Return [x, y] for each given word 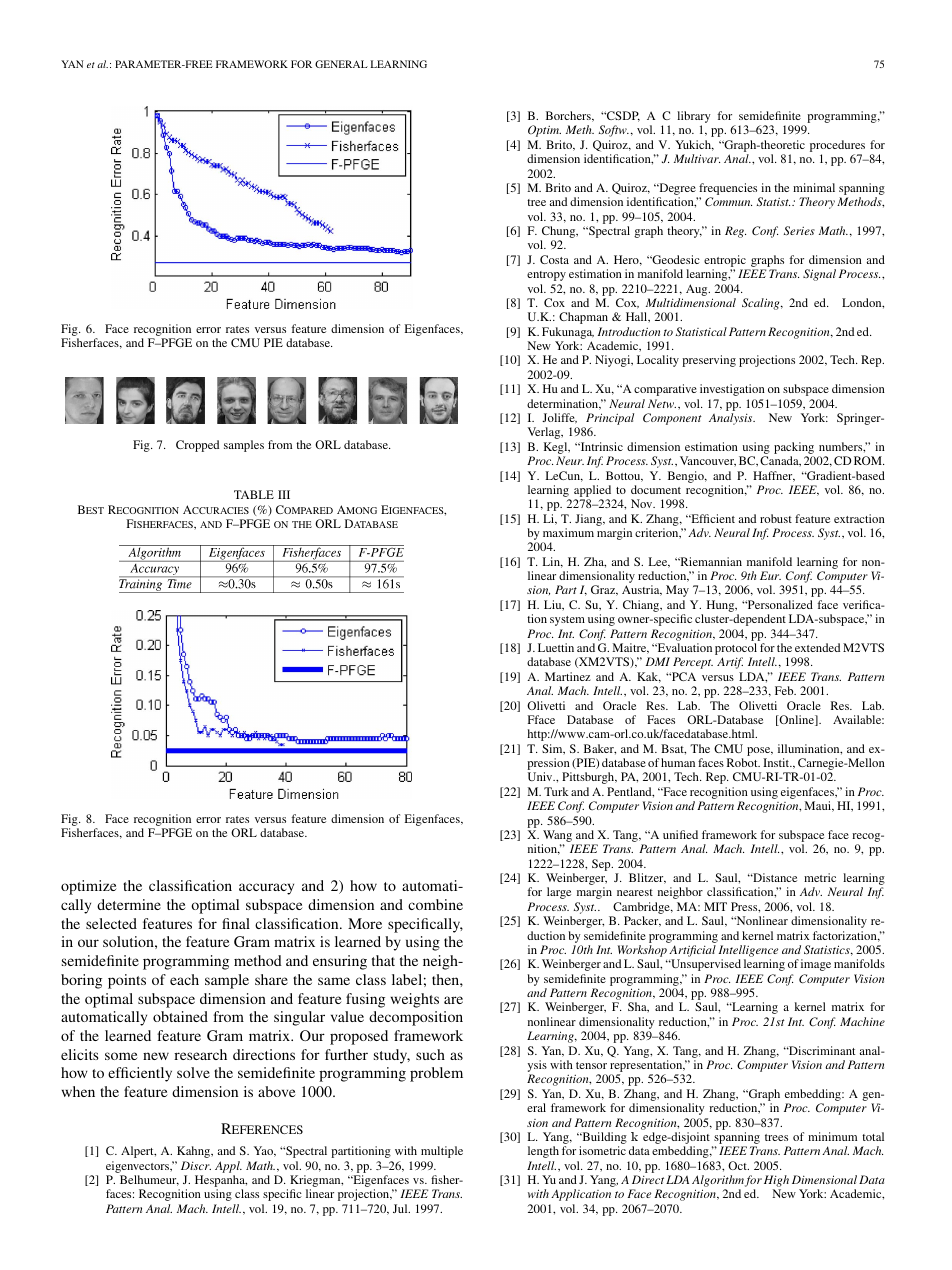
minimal [814, 187]
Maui [819, 806]
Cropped [197, 446]
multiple [442, 1152]
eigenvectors [139, 1167]
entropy [546, 276]
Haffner [774, 476]
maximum [568, 532]
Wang [558, 837]
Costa [554, 259]
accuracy [266, 889]
